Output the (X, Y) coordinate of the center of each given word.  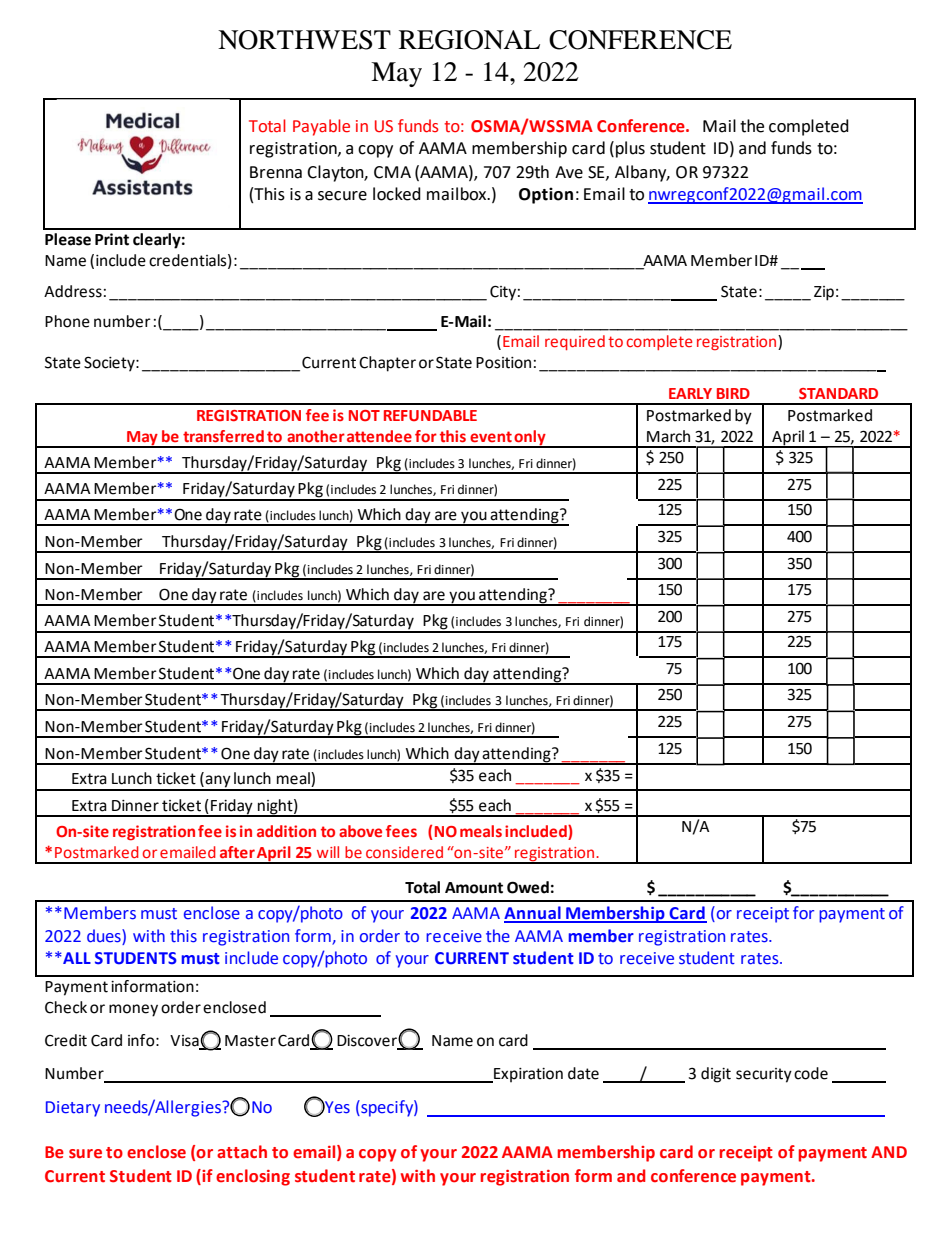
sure (85, 1154)
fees (401, 831)
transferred (223, 436)
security (764, 1075)
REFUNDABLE (430, 415)
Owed (528, 887)
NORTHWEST (304, 40)
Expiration (527, 1075)
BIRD (733, 393)
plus (630, 149)
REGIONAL (469, 40)
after (237, 852)
